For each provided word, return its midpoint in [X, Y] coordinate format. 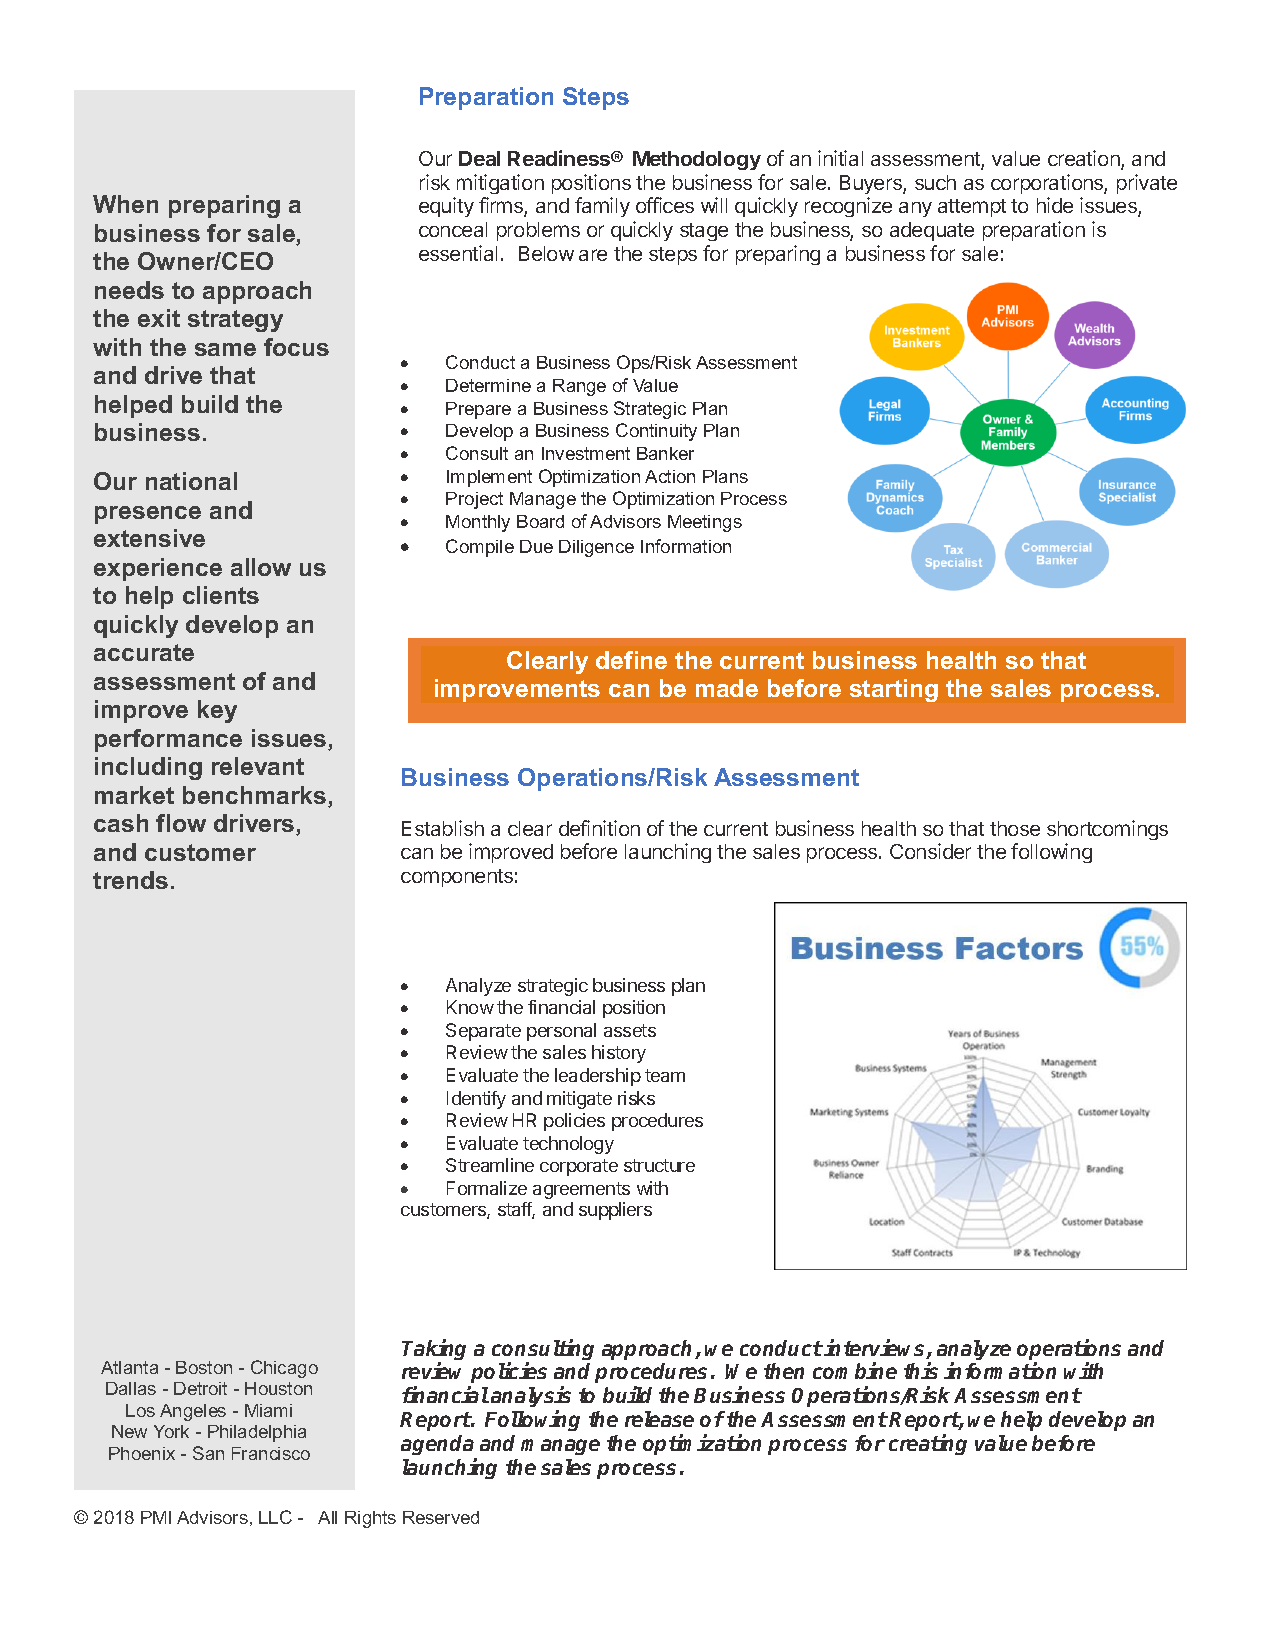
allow [261, 567]
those [1015, 828]
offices [665, 205]
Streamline [490, 1165]
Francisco [271, 1453]
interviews [876, 1349]
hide [1055, 205]
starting [894, 690]
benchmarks [254, 795]
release [659, 1419]
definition [599, 828]
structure [659, 1165]
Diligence [596, 548]
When [125, 204]
